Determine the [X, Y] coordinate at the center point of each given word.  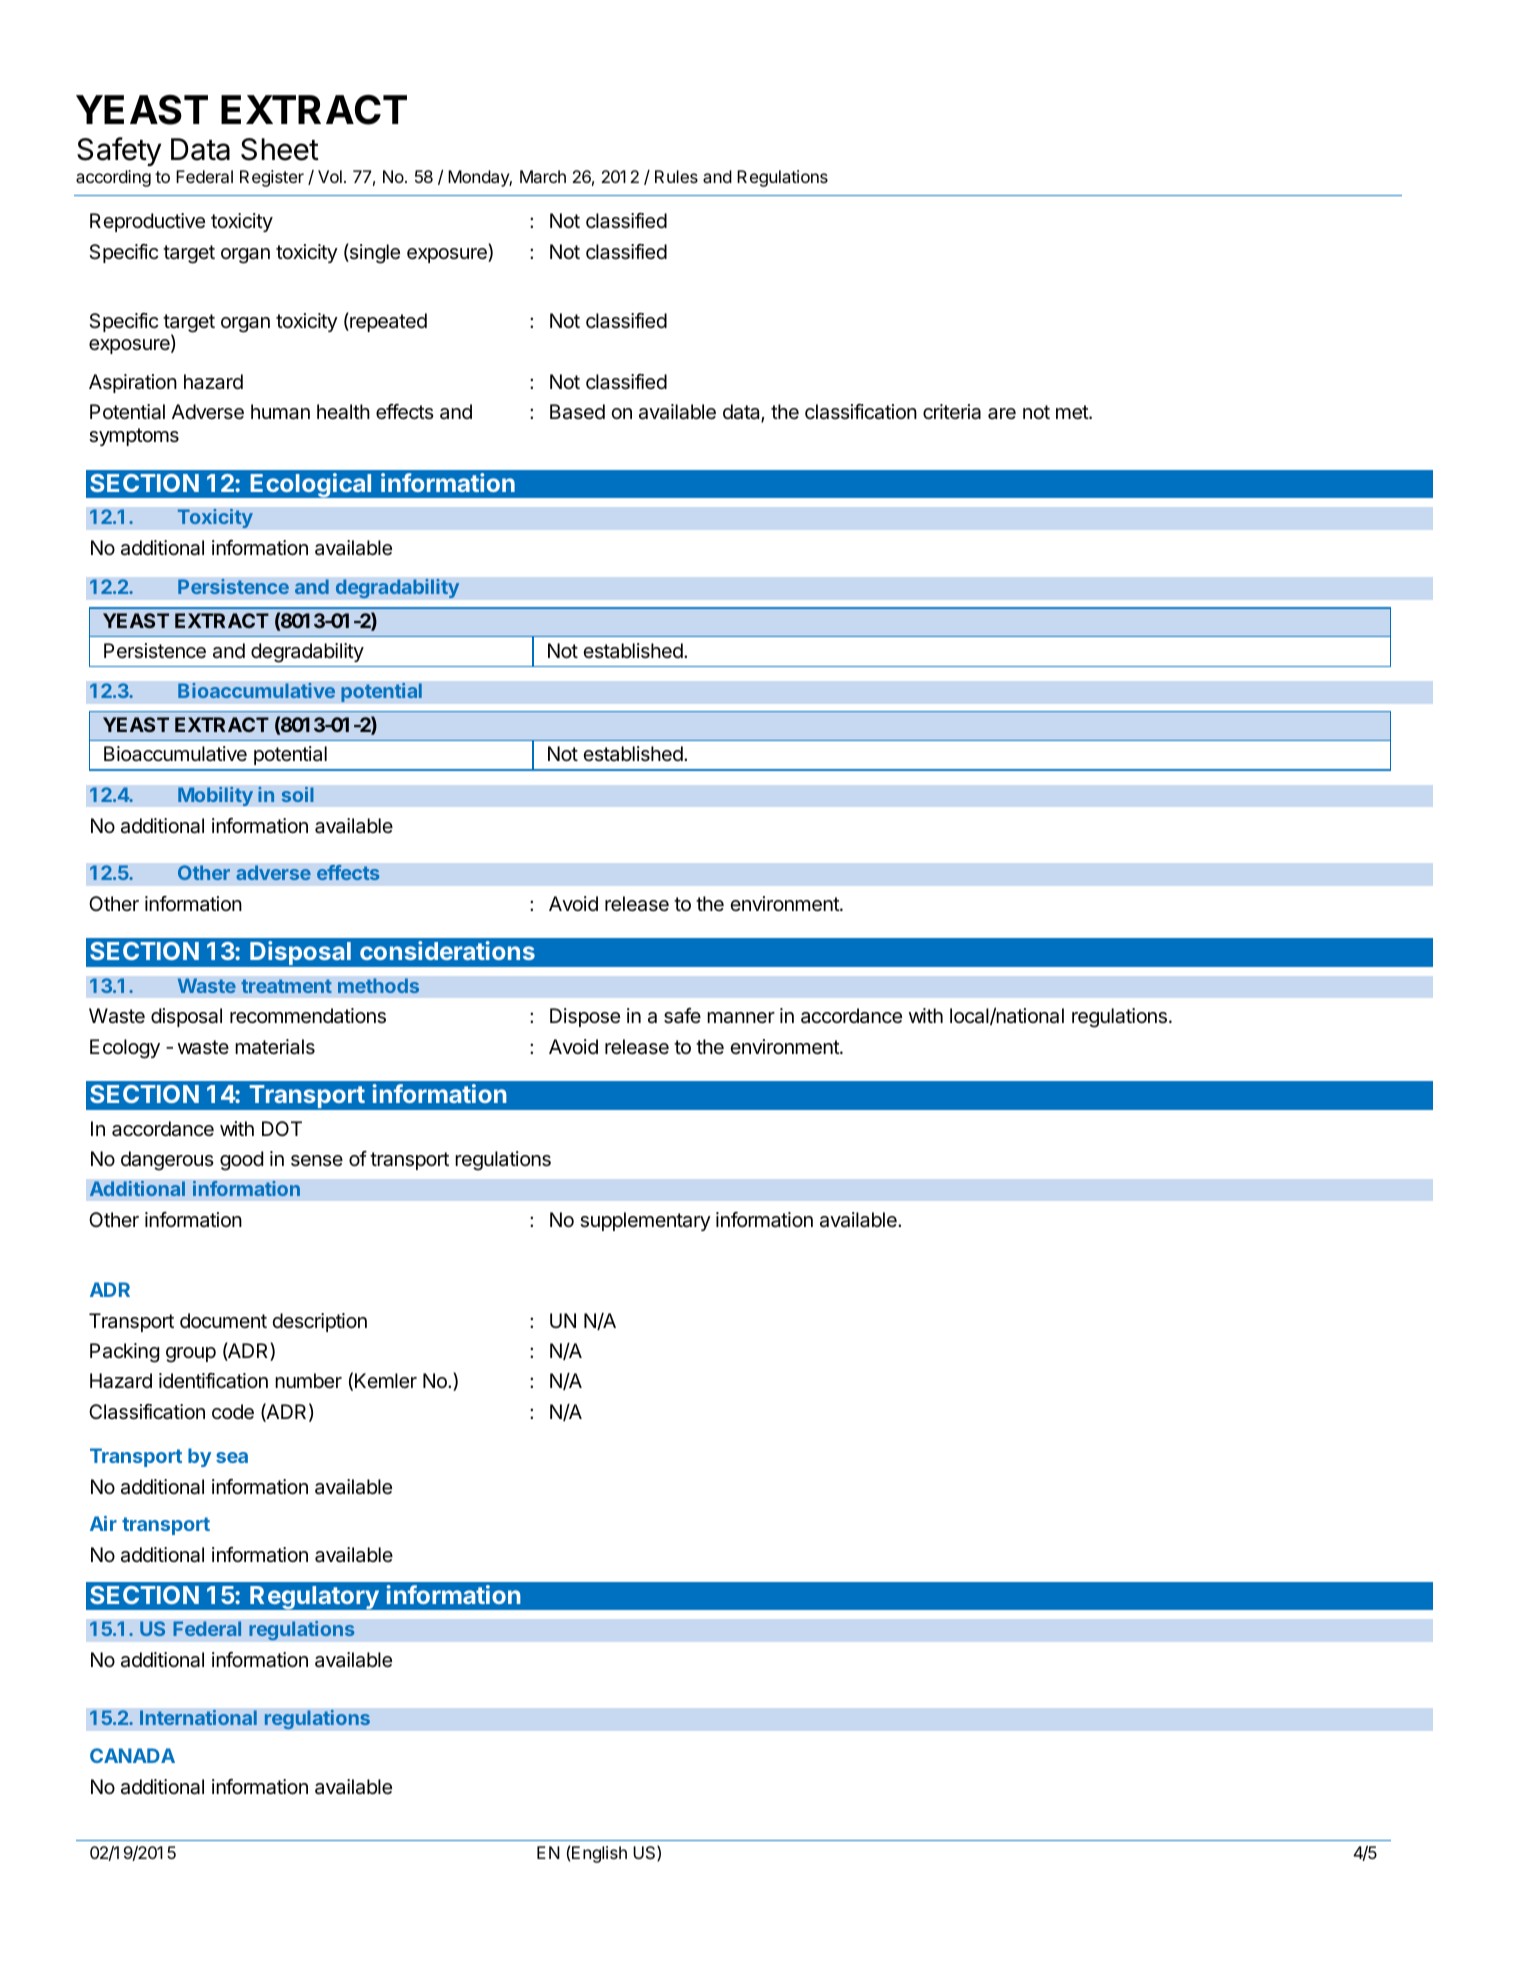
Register [272, 178]
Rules [676, 176]
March [543, 176]
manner [741, 1018]
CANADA [132, 1755]
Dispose [585, 1017]
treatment [286, 986]
